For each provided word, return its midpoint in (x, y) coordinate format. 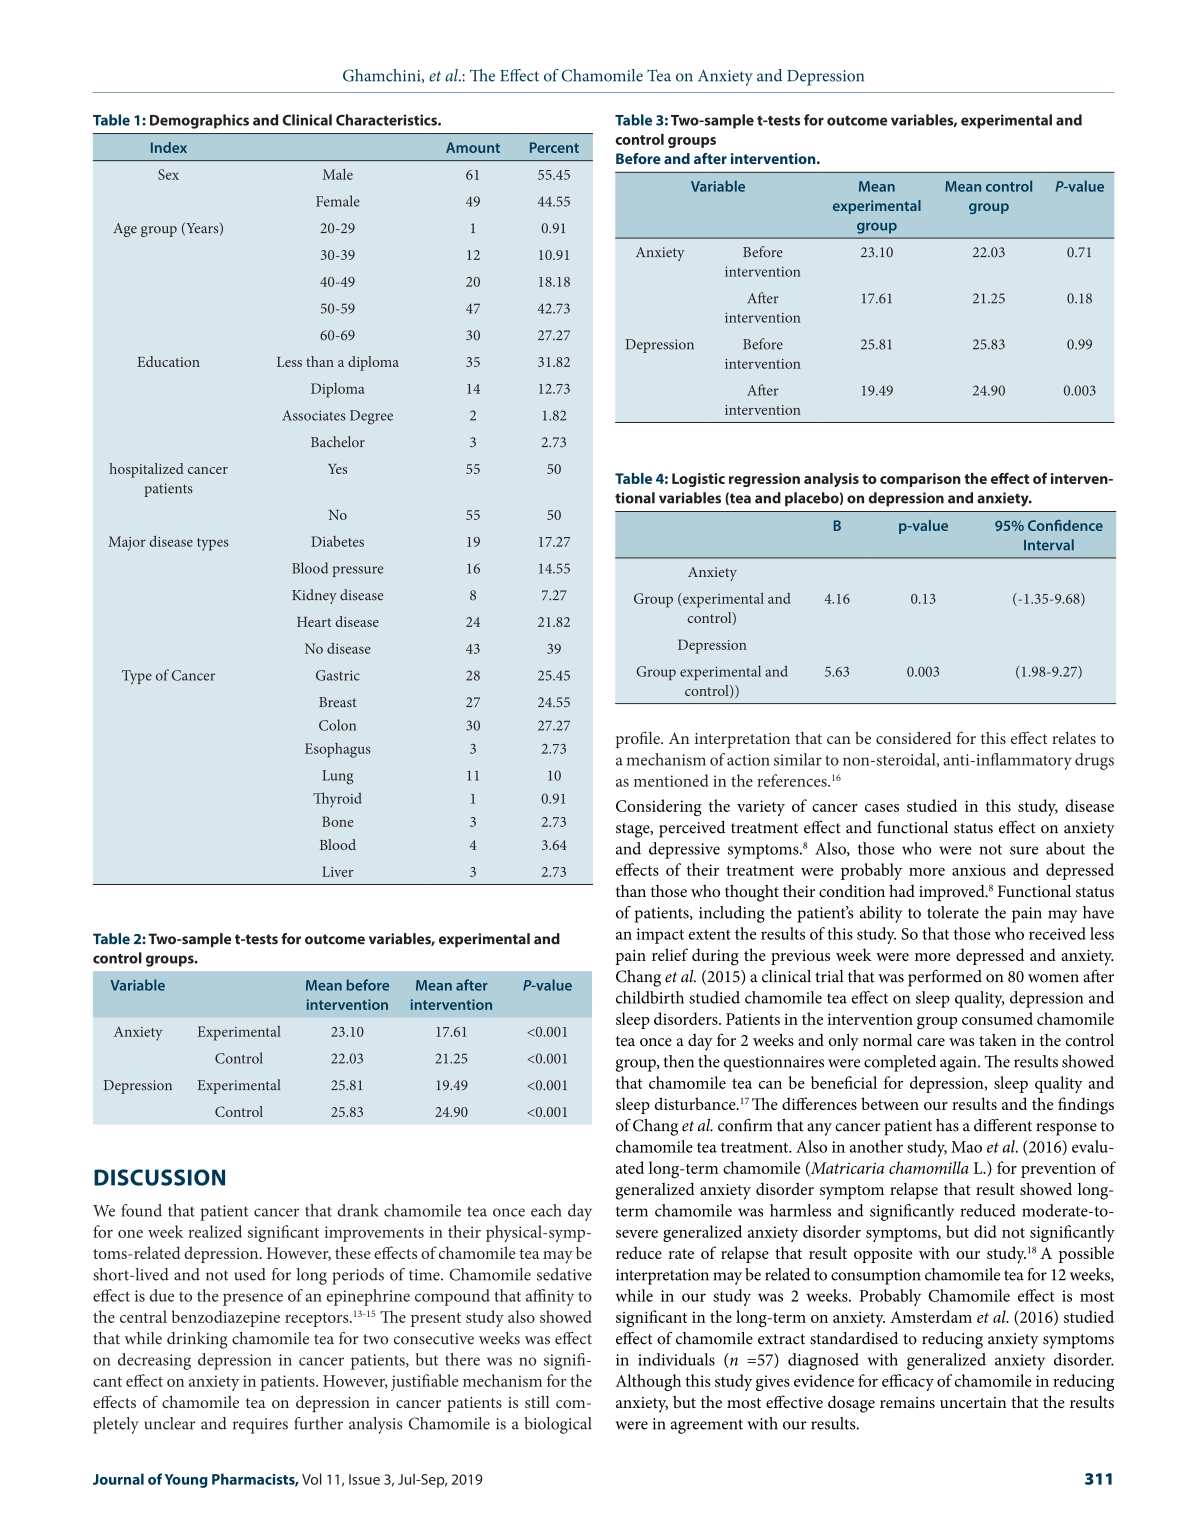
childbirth (650, 997)
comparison (920, 480)
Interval (1049, 545)
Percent (554, 147)
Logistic (698, 480)
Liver (337, 871)
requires (260, 1426)
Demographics (199, 121)
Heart (314, 622)
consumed (997, 1018)
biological (557, 1425)
